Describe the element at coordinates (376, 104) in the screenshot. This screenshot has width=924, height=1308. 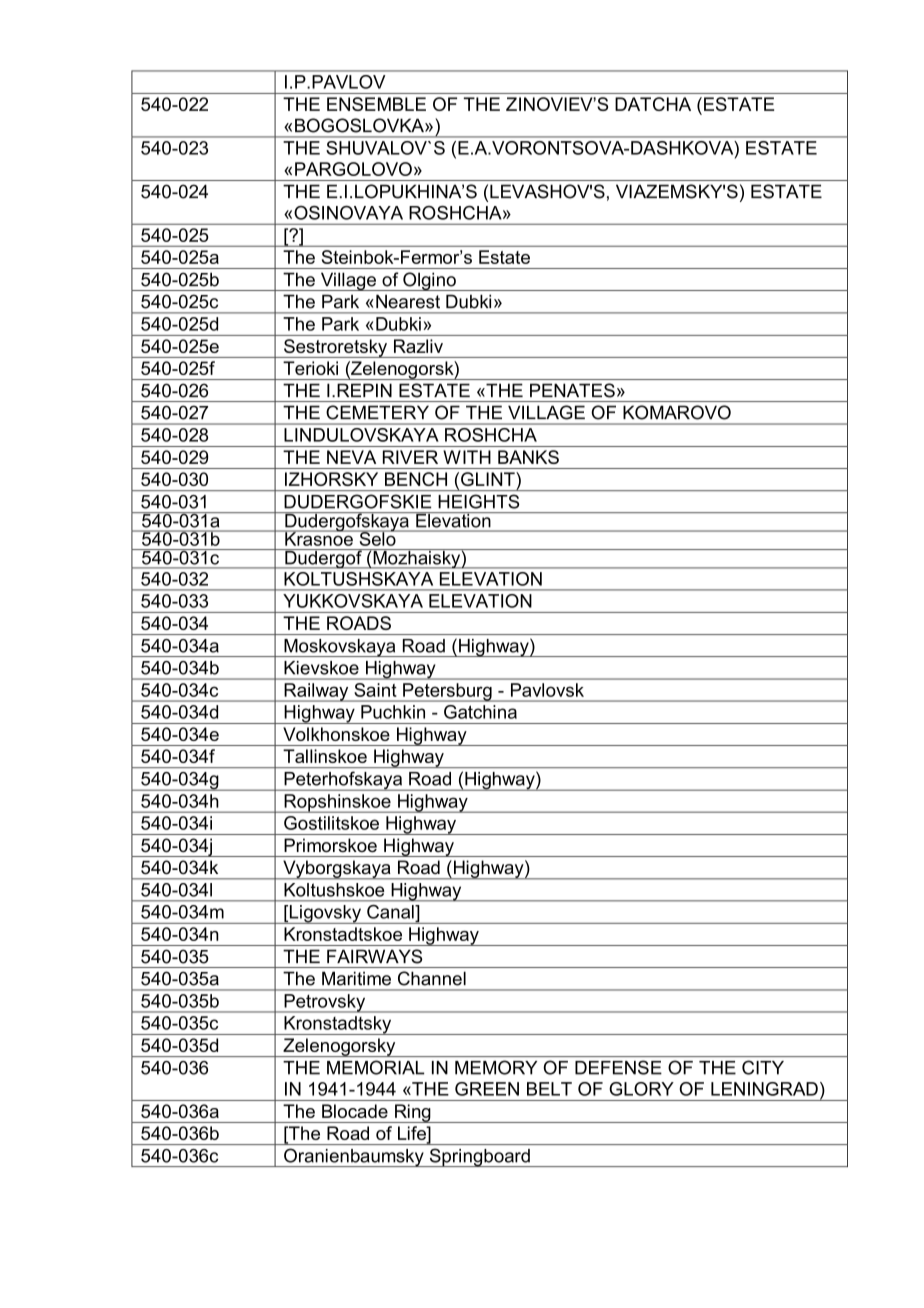
I see `ENSEMBLE` at that location.
